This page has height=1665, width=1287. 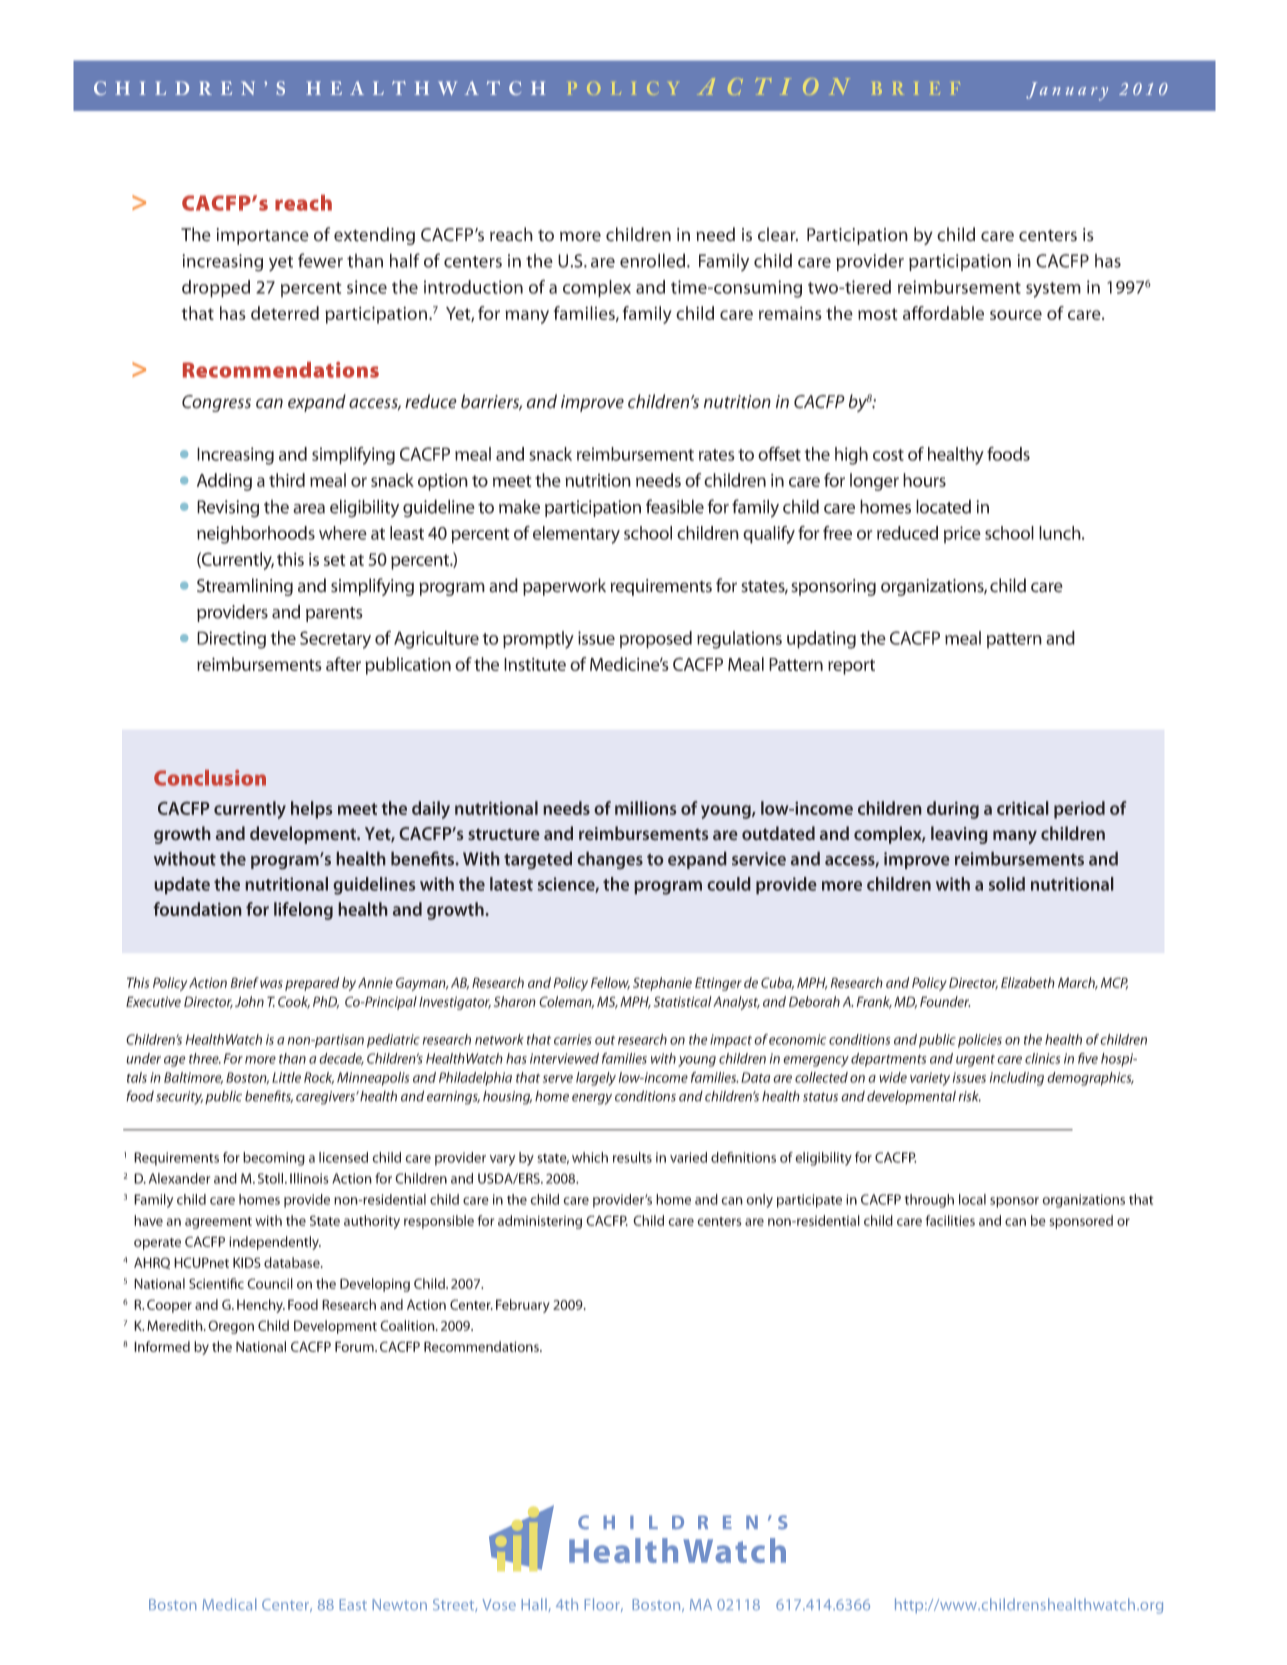 What do you see at coordinates (950, 1220) in the page?
I see `facilities` at bounding box center [950, 1220].
